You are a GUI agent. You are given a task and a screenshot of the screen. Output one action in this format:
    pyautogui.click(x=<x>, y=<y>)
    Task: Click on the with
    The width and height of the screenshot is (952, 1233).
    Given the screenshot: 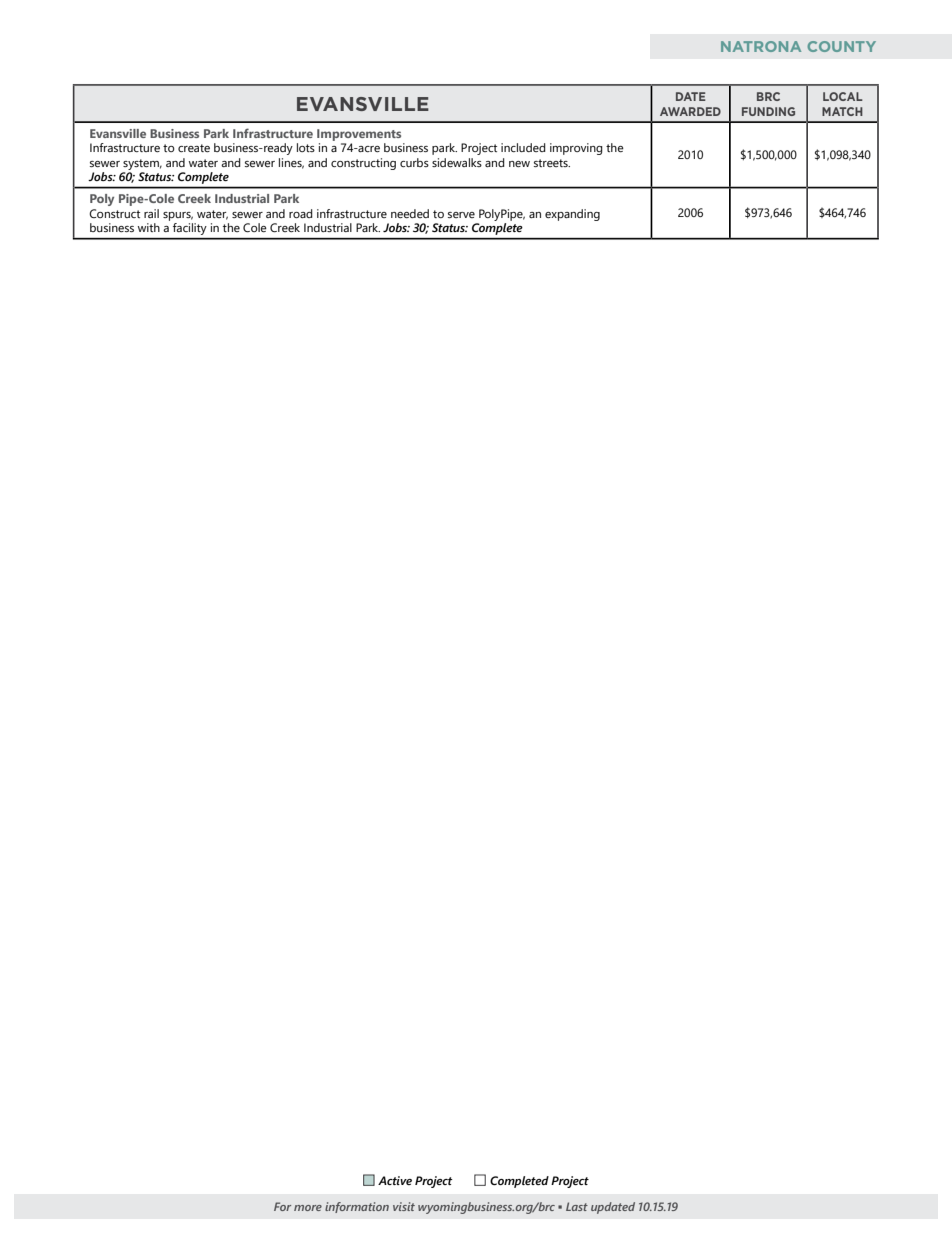 What is the action you would take?
    pyautogui.click(x=149, y=227)
